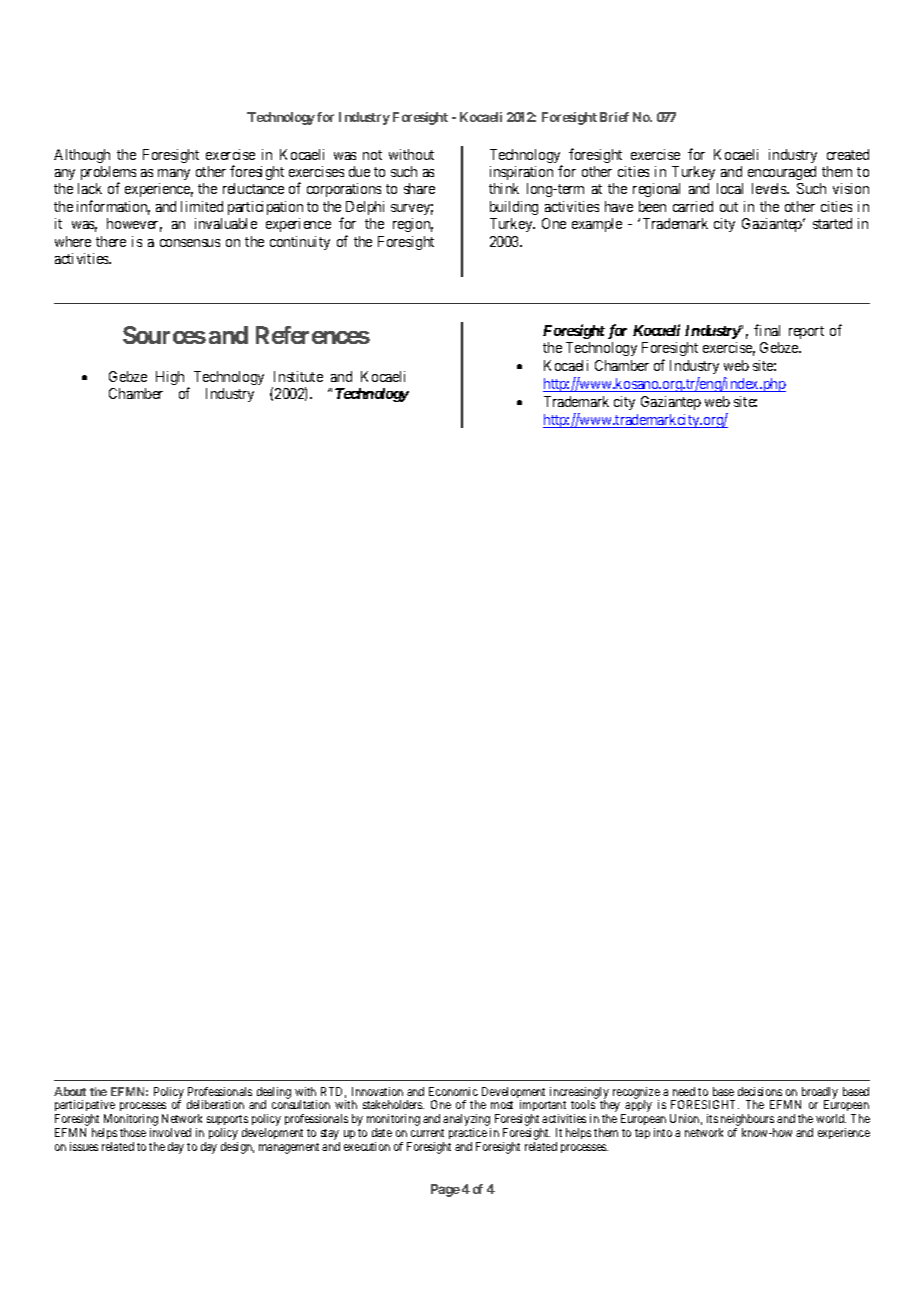  Describe the element at coordinates (746, 1121) in the image. I see `neighbours` at that location.
